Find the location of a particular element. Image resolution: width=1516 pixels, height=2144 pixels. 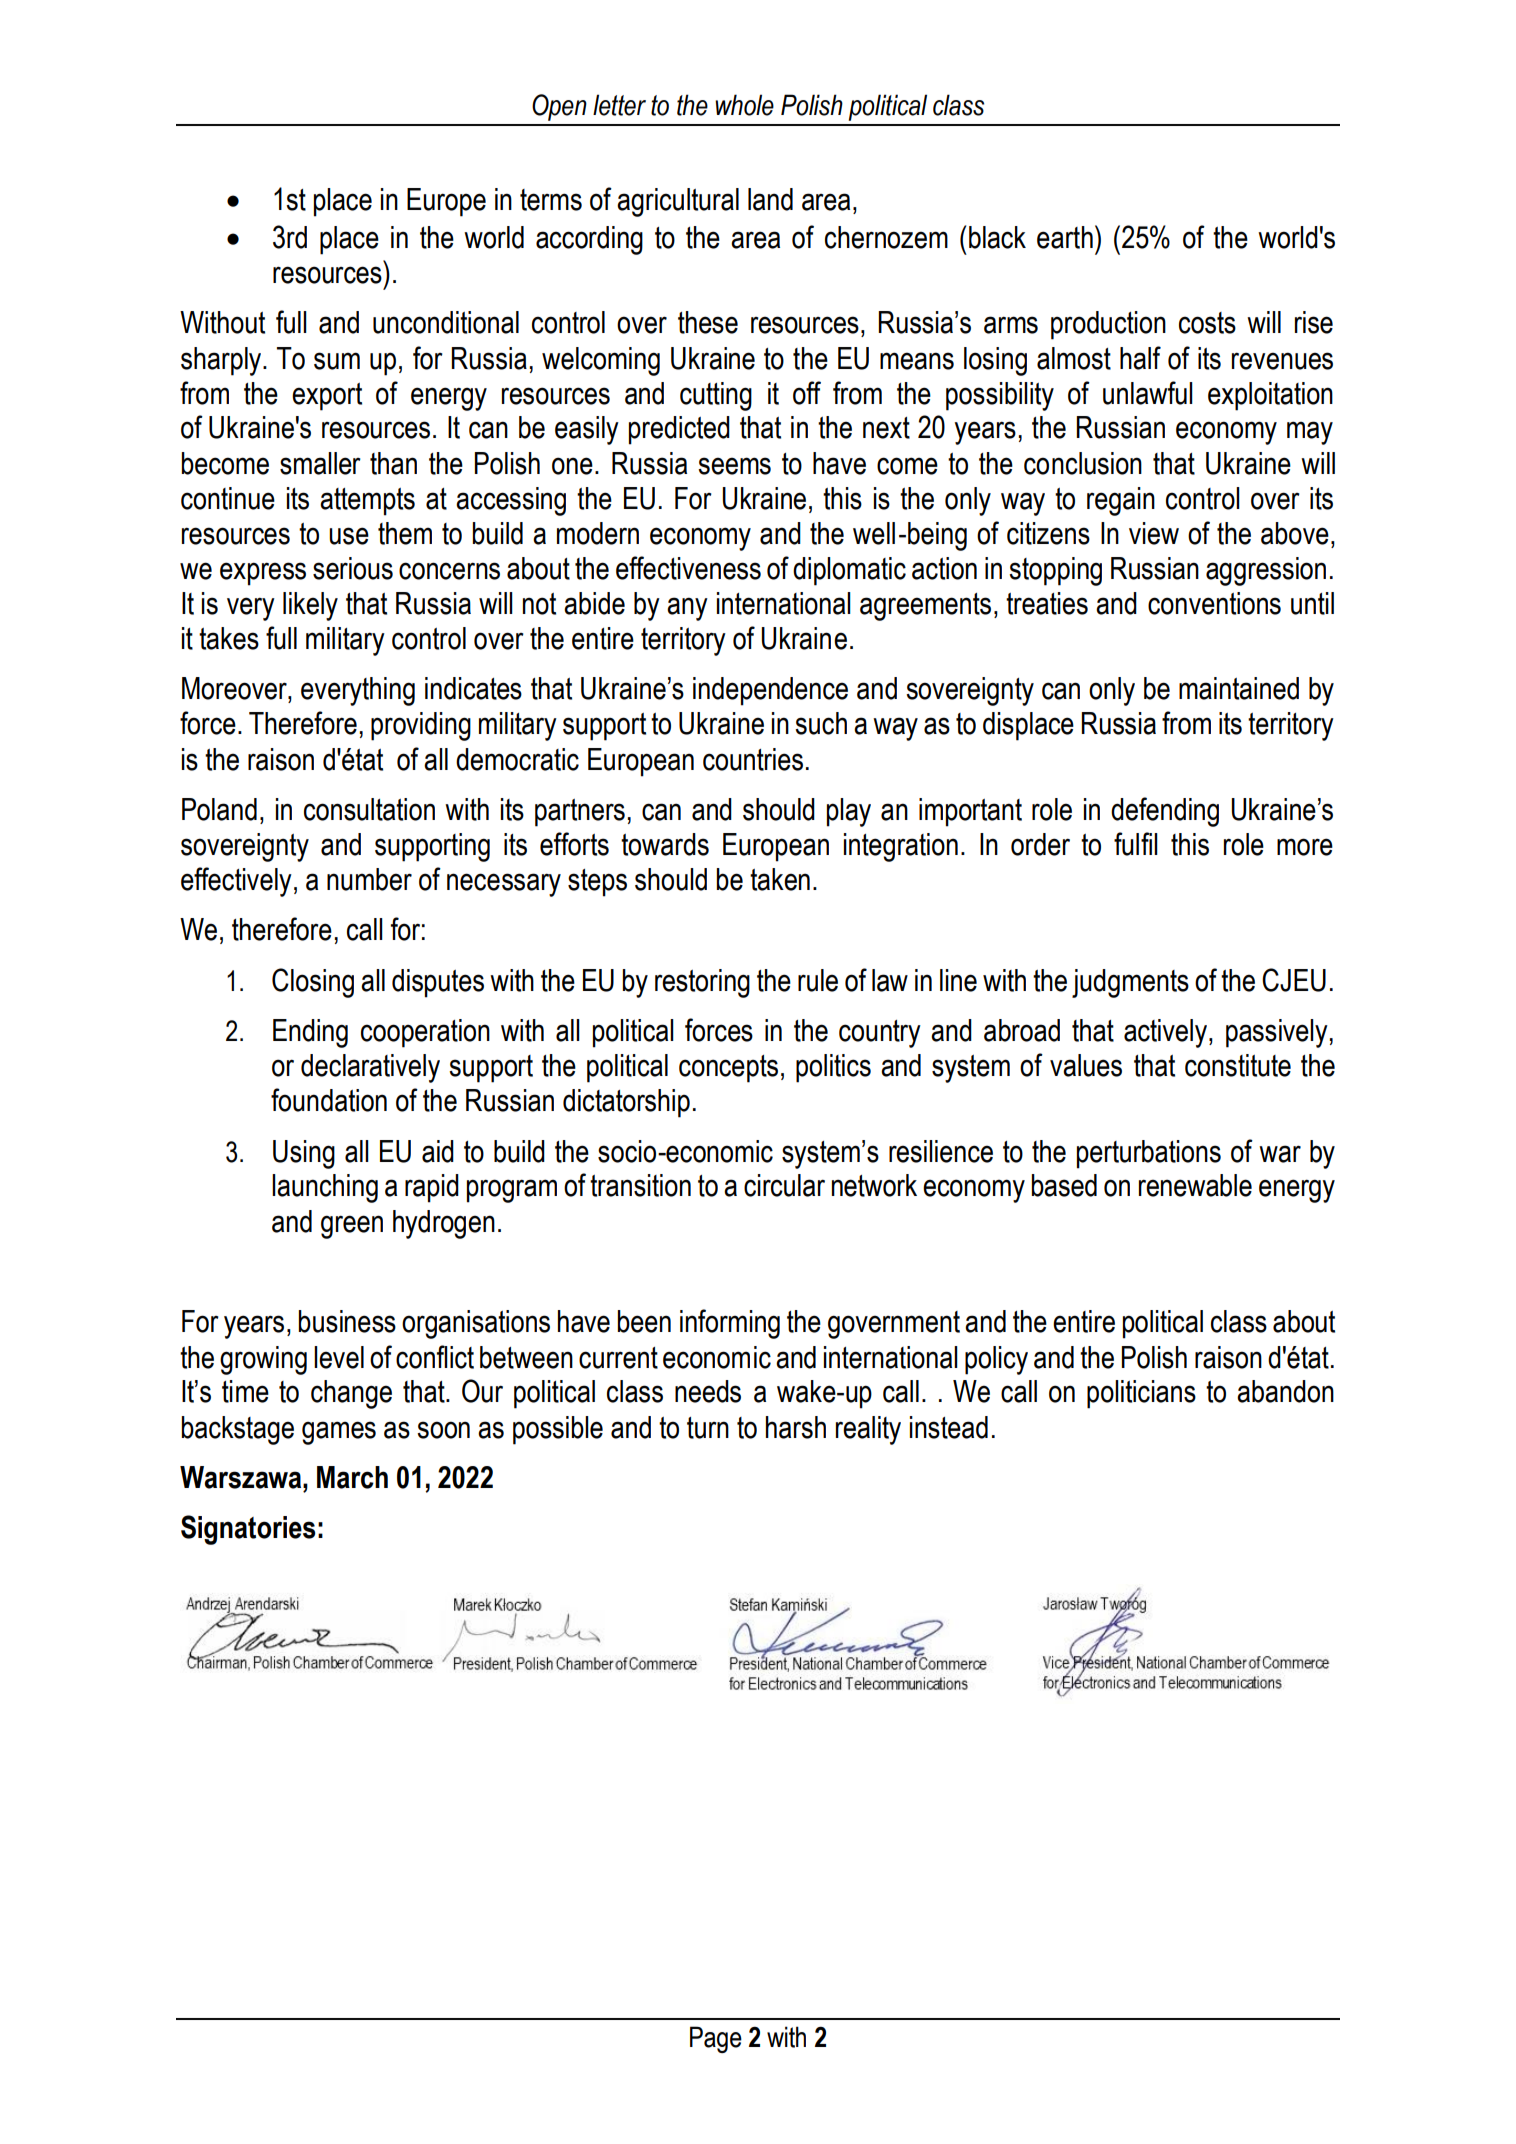

whole is located at coordinates (744, 105).
